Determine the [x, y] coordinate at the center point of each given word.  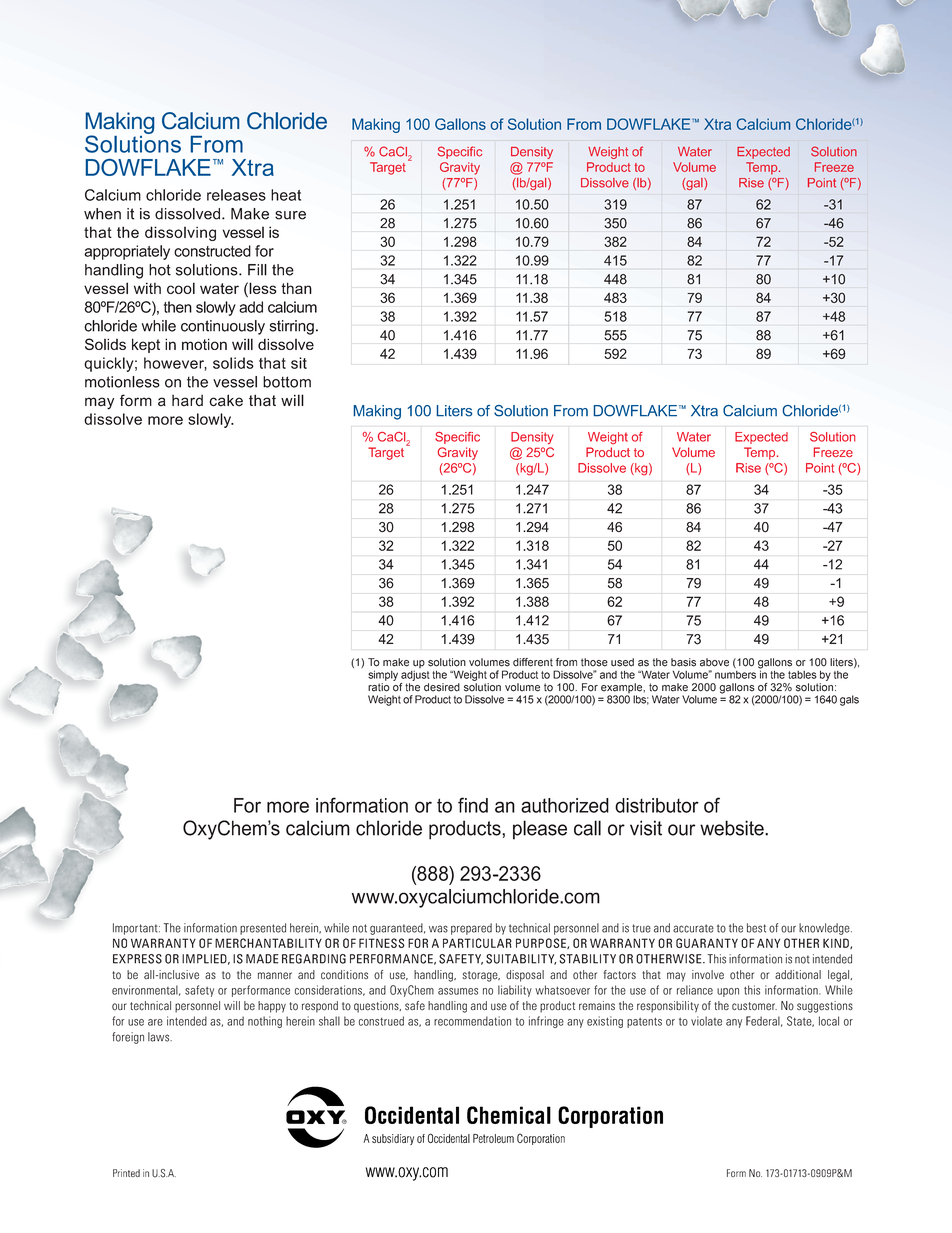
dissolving [180, 233]
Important [136, 929]
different [533, 662]
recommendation [472, 1021]
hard [187, 401]
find [473, 805]
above [714, 662]
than [296, 288]
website [733, 828]
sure [290, 215]
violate [706, 1021]
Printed [126, 1173]
